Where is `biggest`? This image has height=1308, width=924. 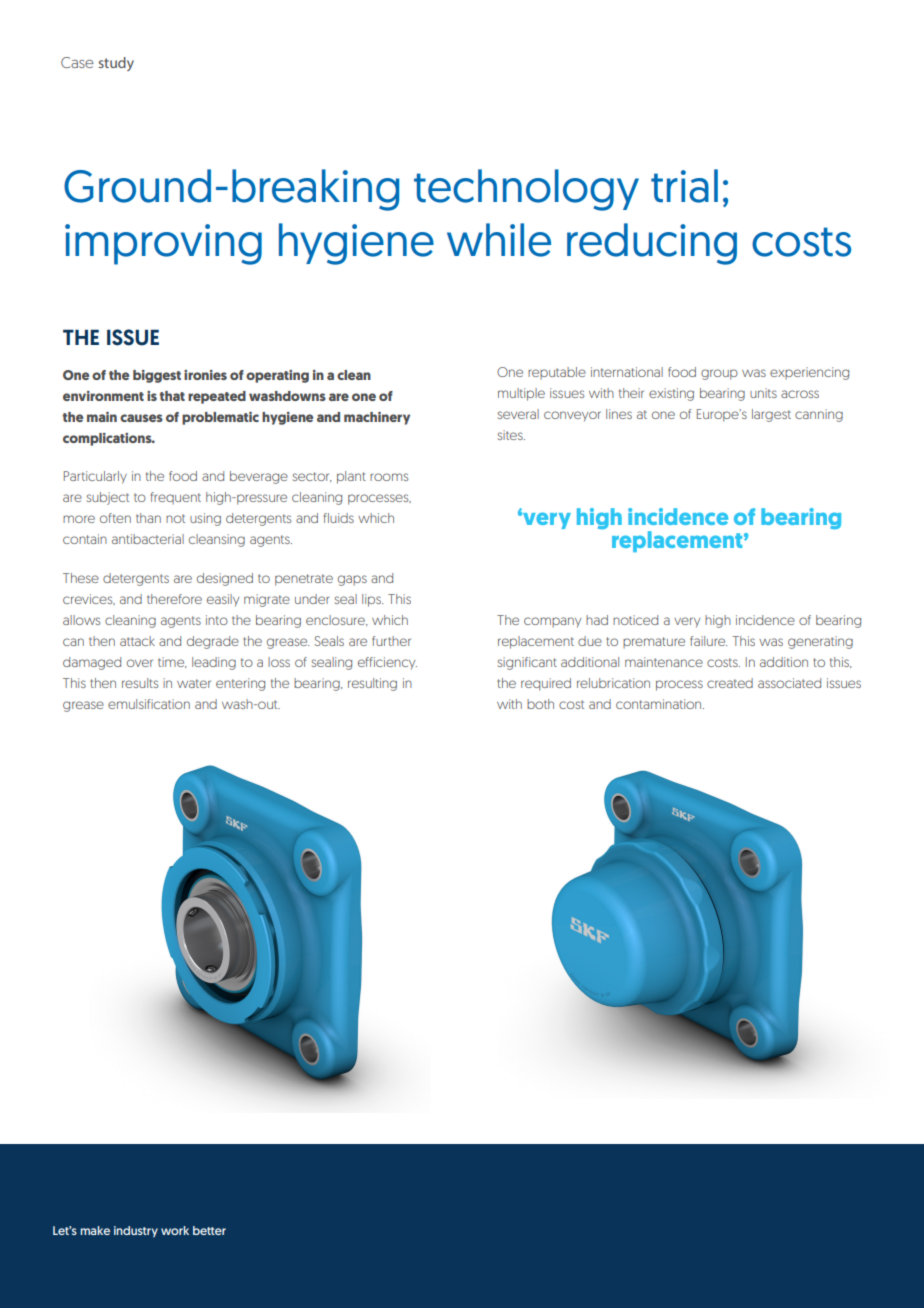
biggest is located at coordinates (157, 376).
